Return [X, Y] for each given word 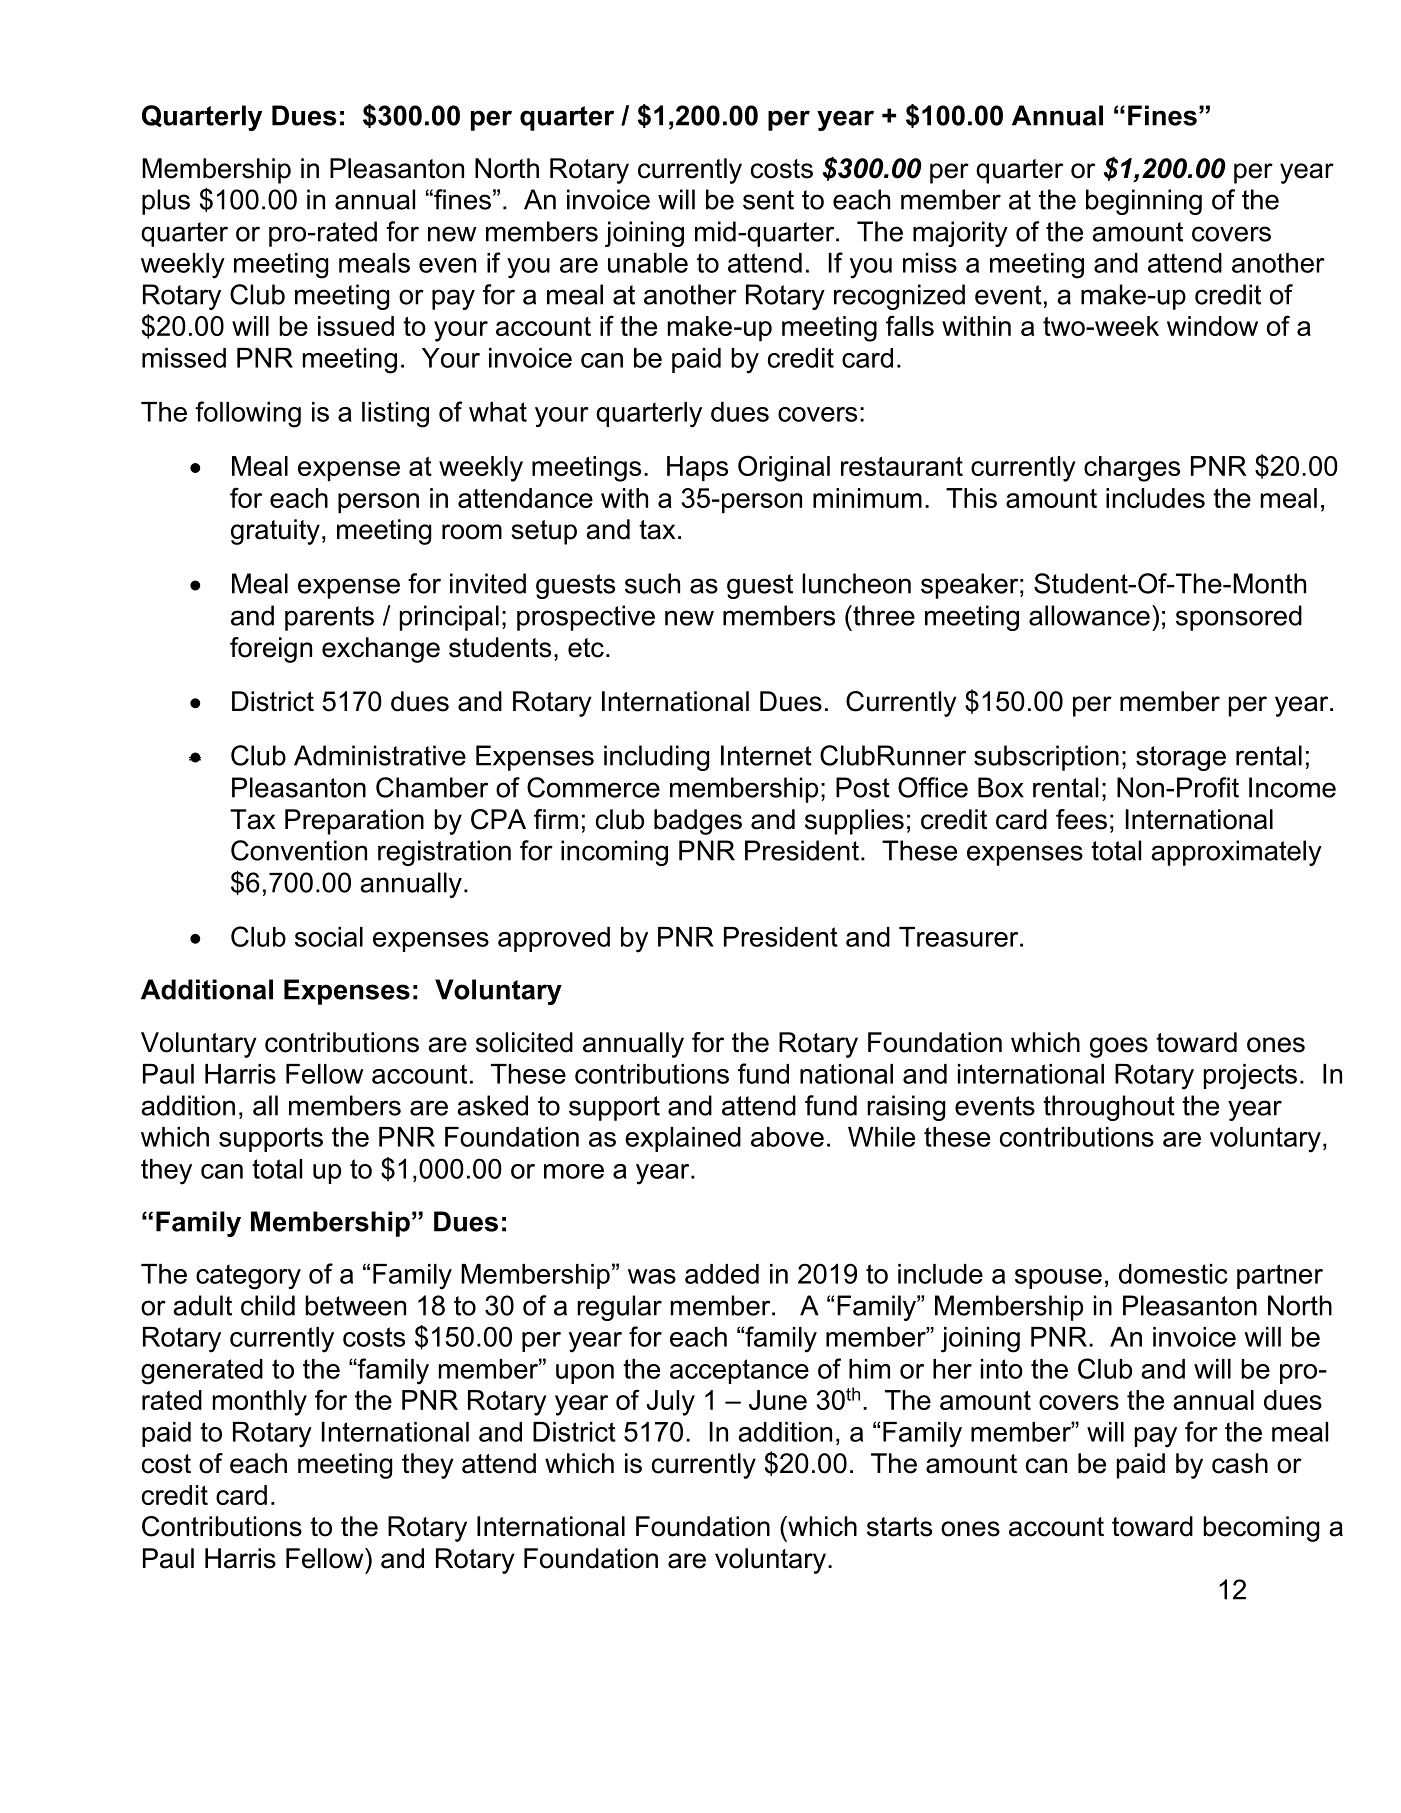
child [268, 1305]
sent [768, 200]
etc [586, 648]
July [671, 1403]
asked [492, 1105]
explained [683, 1139]
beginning [1144, 202]
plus [166, 202]
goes [1119, 1047]
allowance [1089, 615]
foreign [271, 650]
